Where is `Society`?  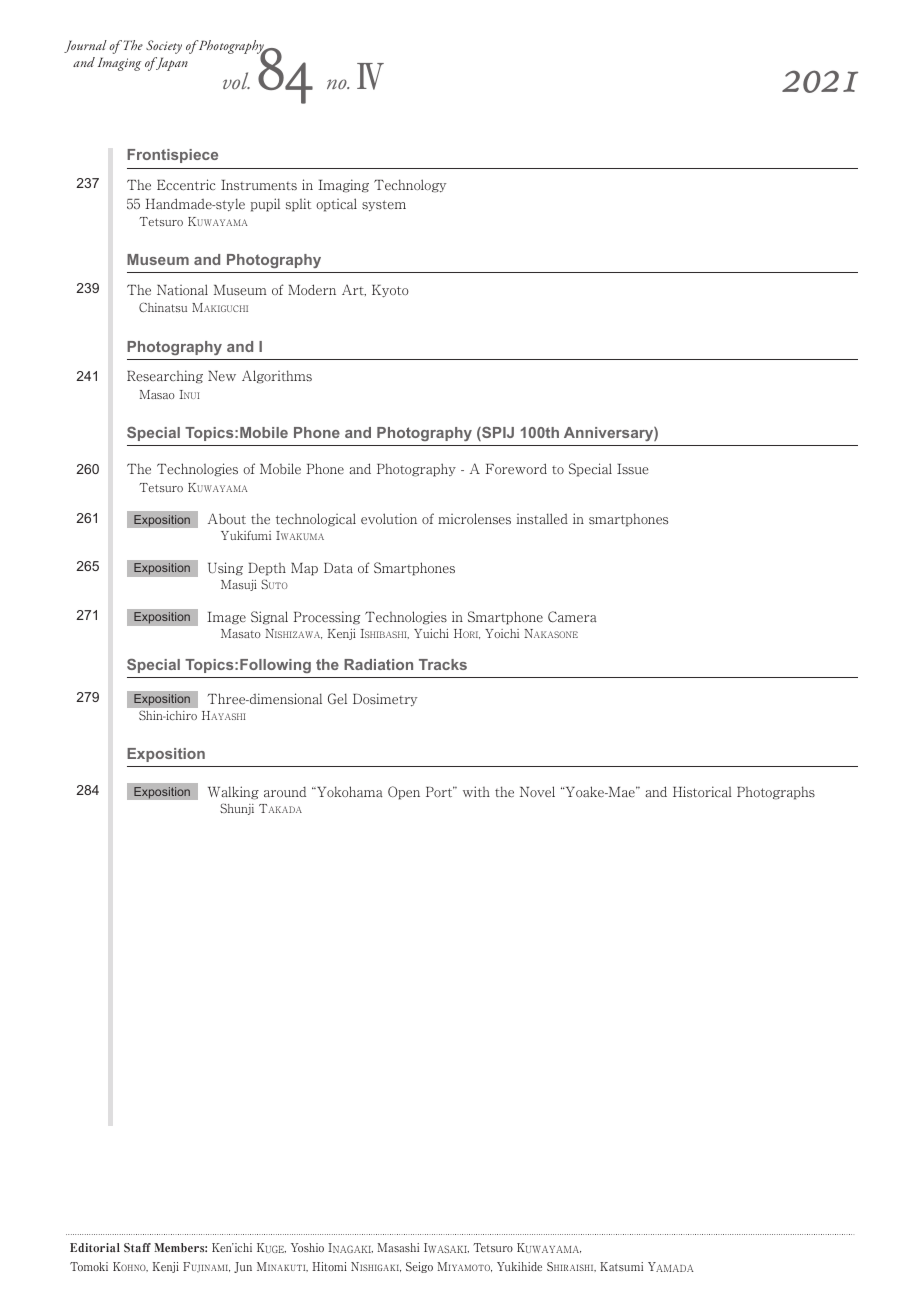
Society is located at coordinates (164, 47).
